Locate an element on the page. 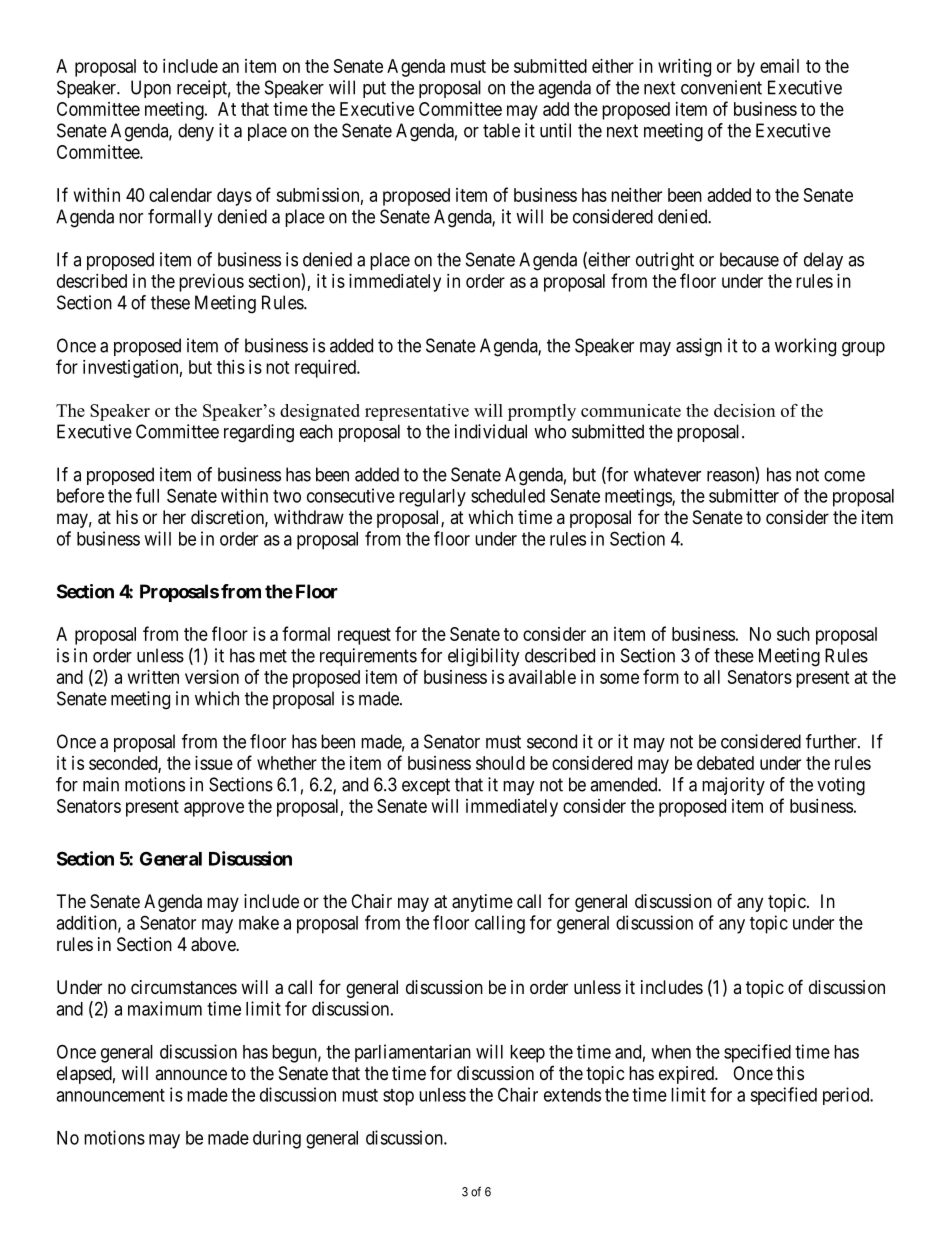 This image has width=952, height=1233. regarding is located at coordinates (259, 433).
